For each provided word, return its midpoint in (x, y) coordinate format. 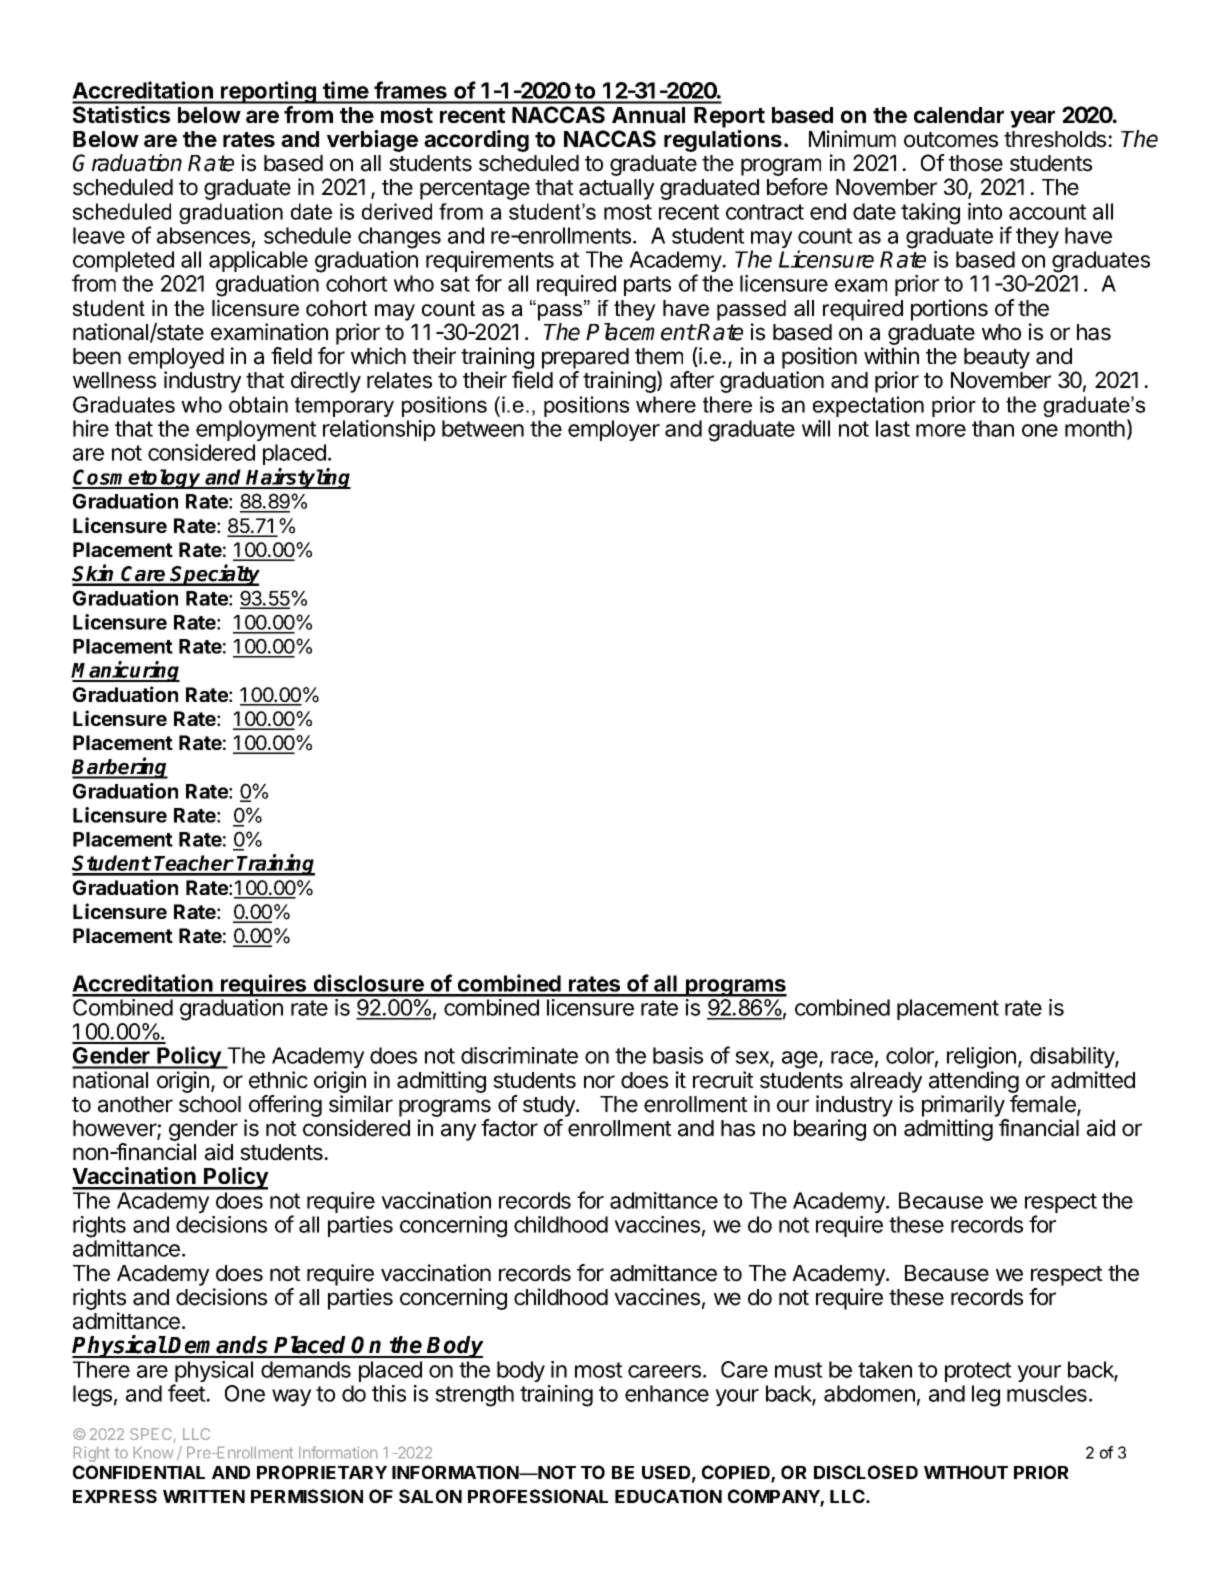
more (941, 430)
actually (616, 189)
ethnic (278, 1080)
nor (599, 1082)
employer (614, 430)
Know (153, 1452)
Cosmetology (138, 479)
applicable (258, 261)
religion (981, 1058)
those (976, 163)
